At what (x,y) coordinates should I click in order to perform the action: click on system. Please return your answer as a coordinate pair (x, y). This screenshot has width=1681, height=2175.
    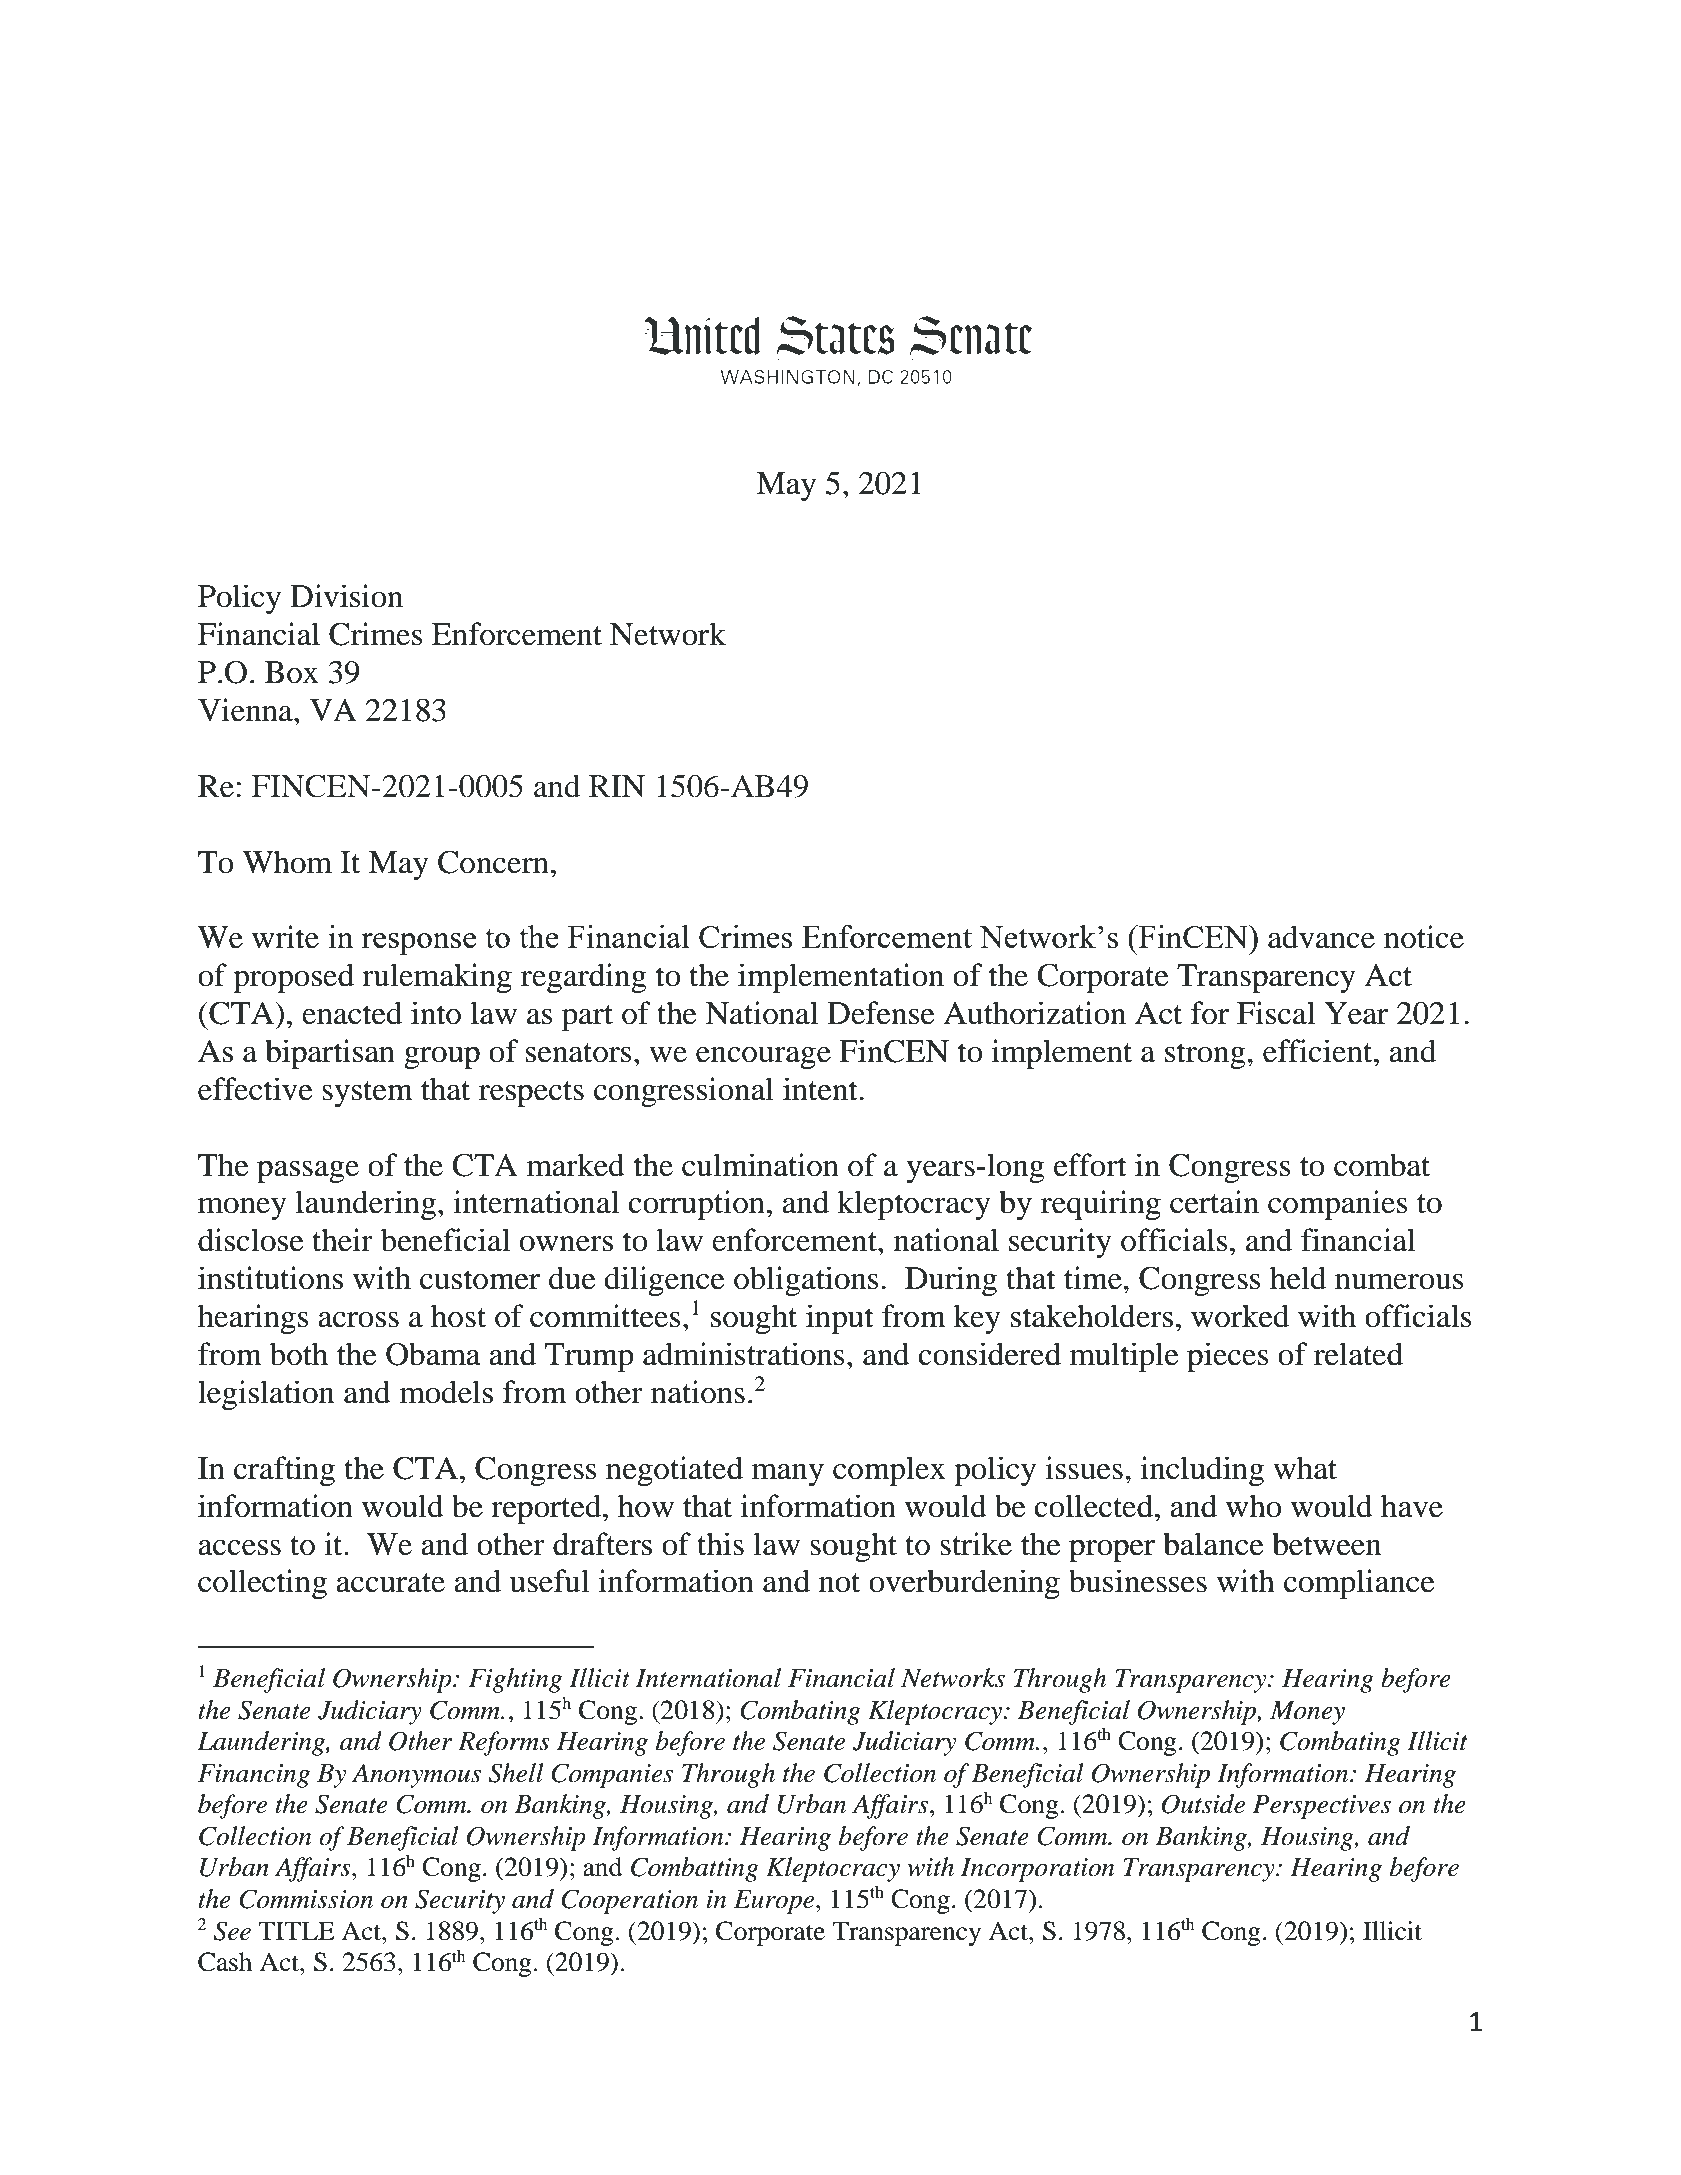
    Looking at the image, I should click on (367, 1094).
